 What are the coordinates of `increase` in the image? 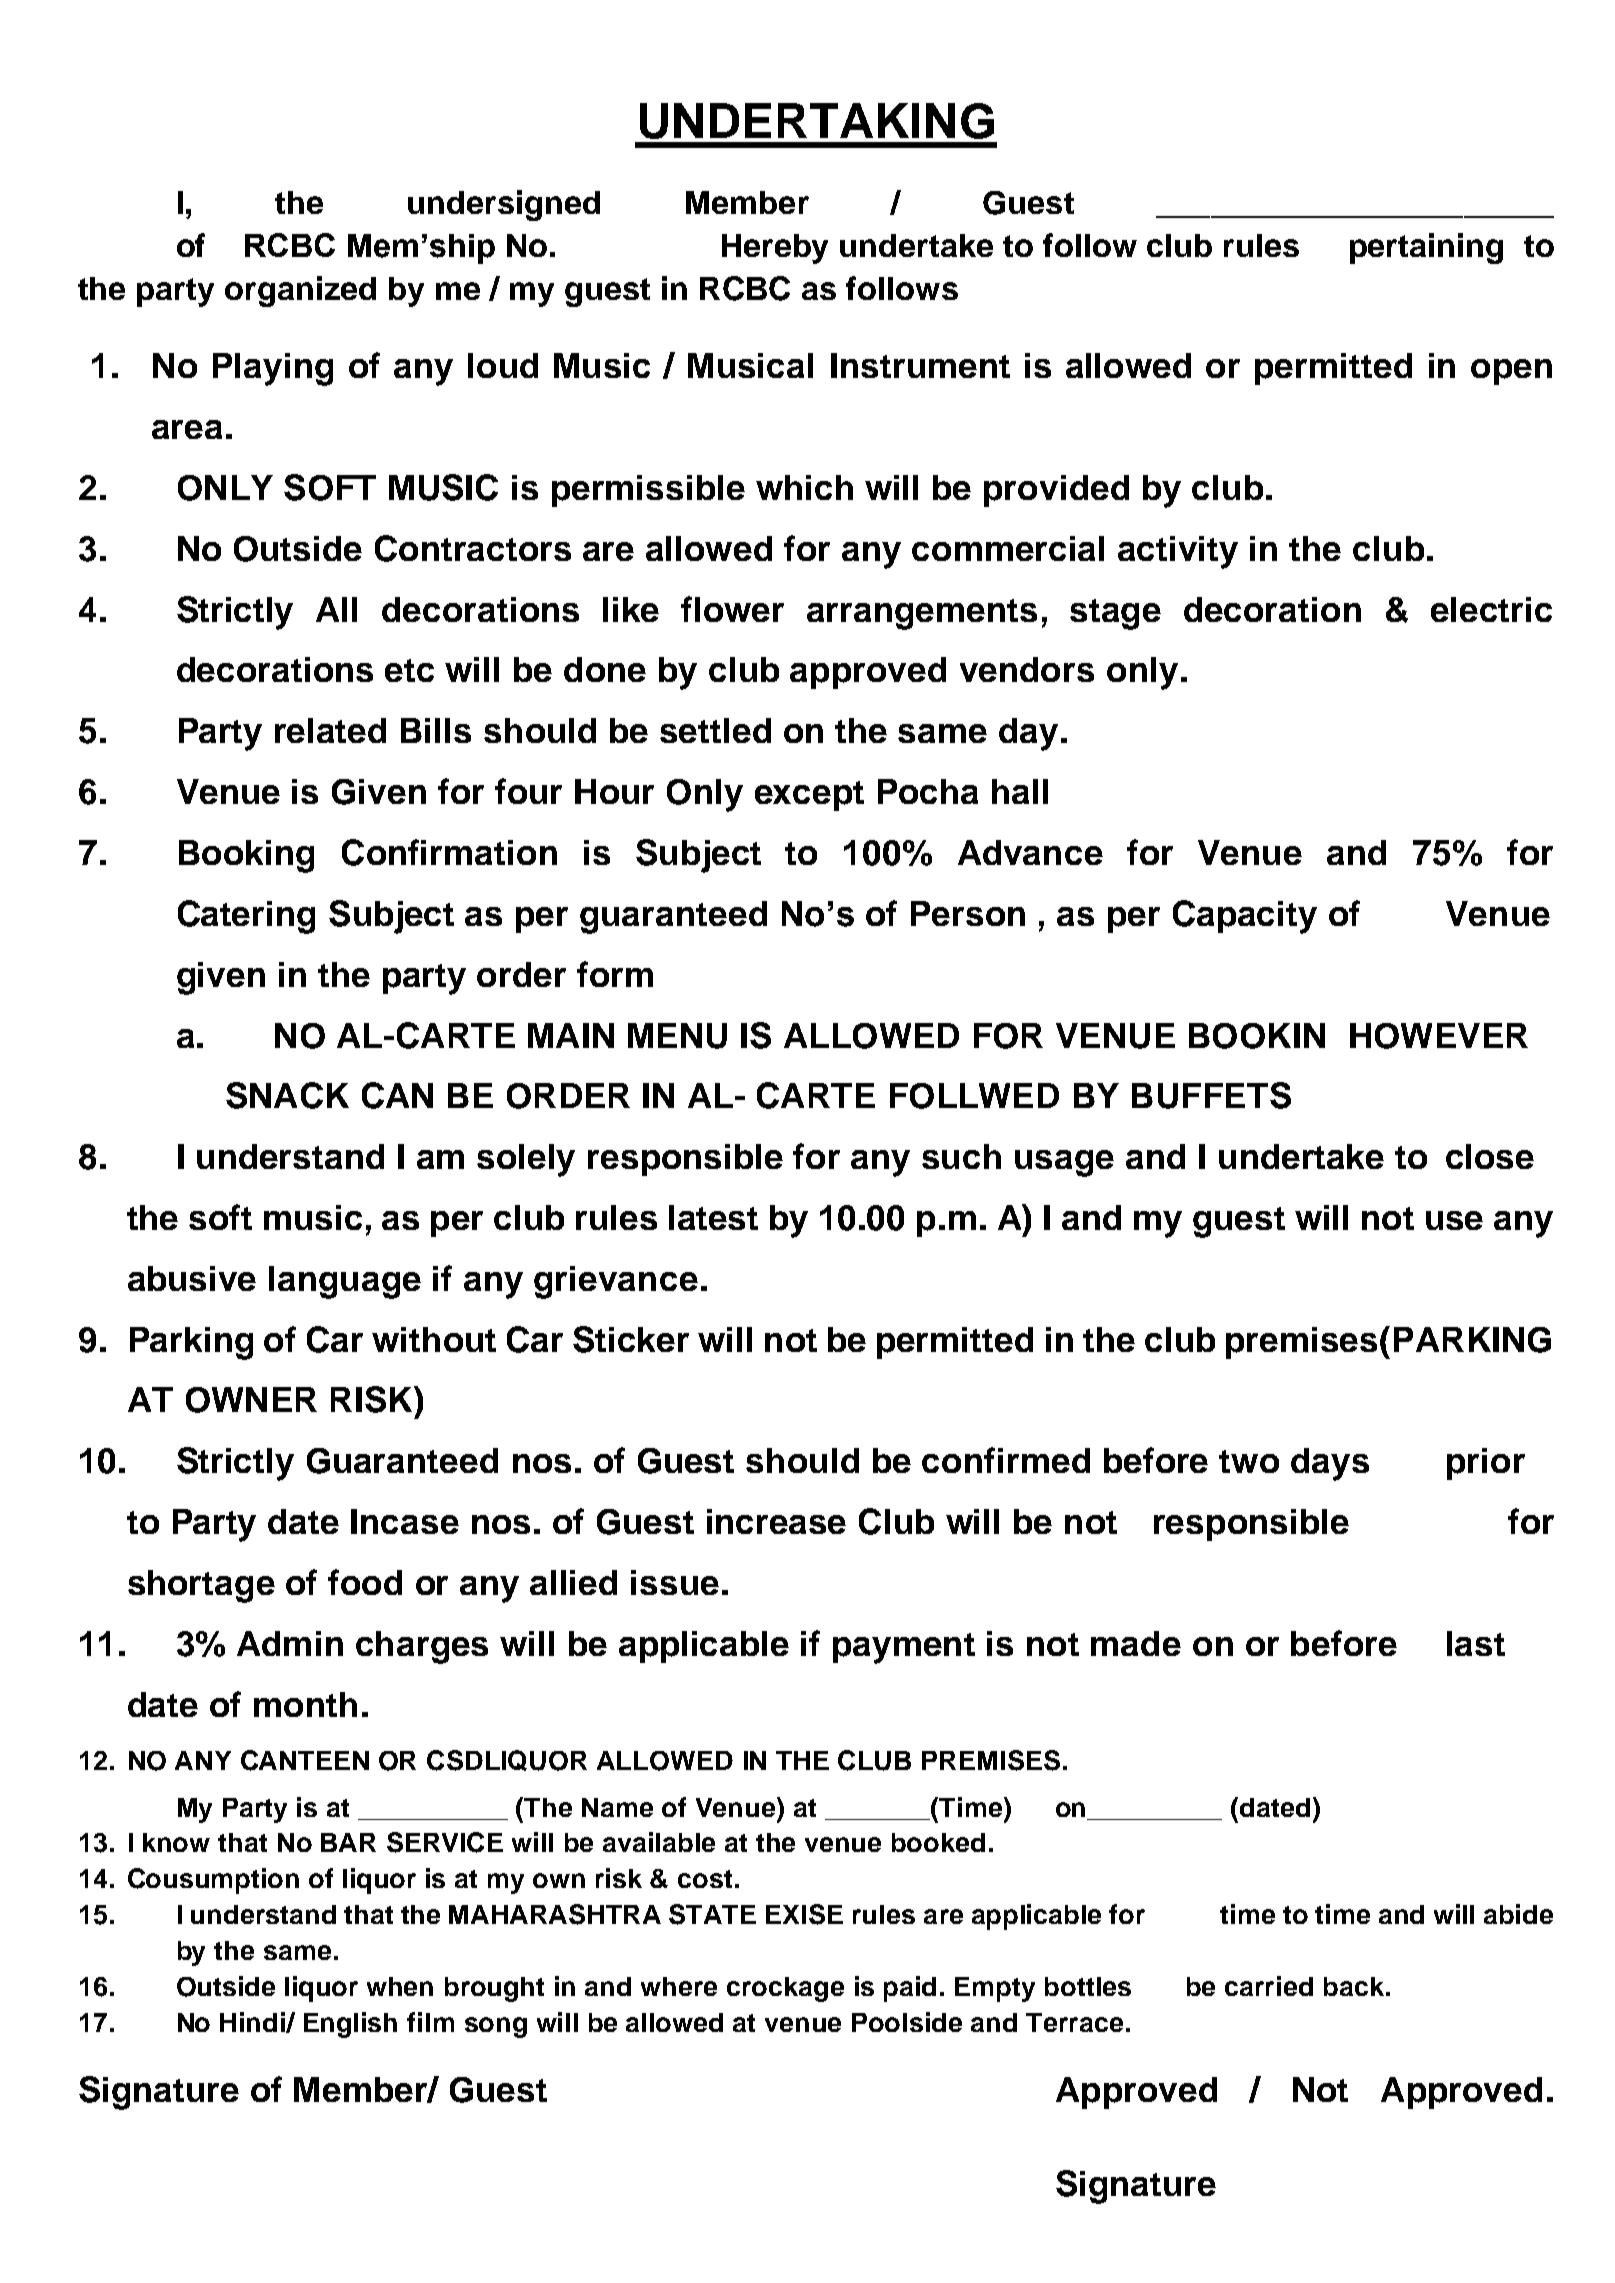 It's located at (776, 1521).
